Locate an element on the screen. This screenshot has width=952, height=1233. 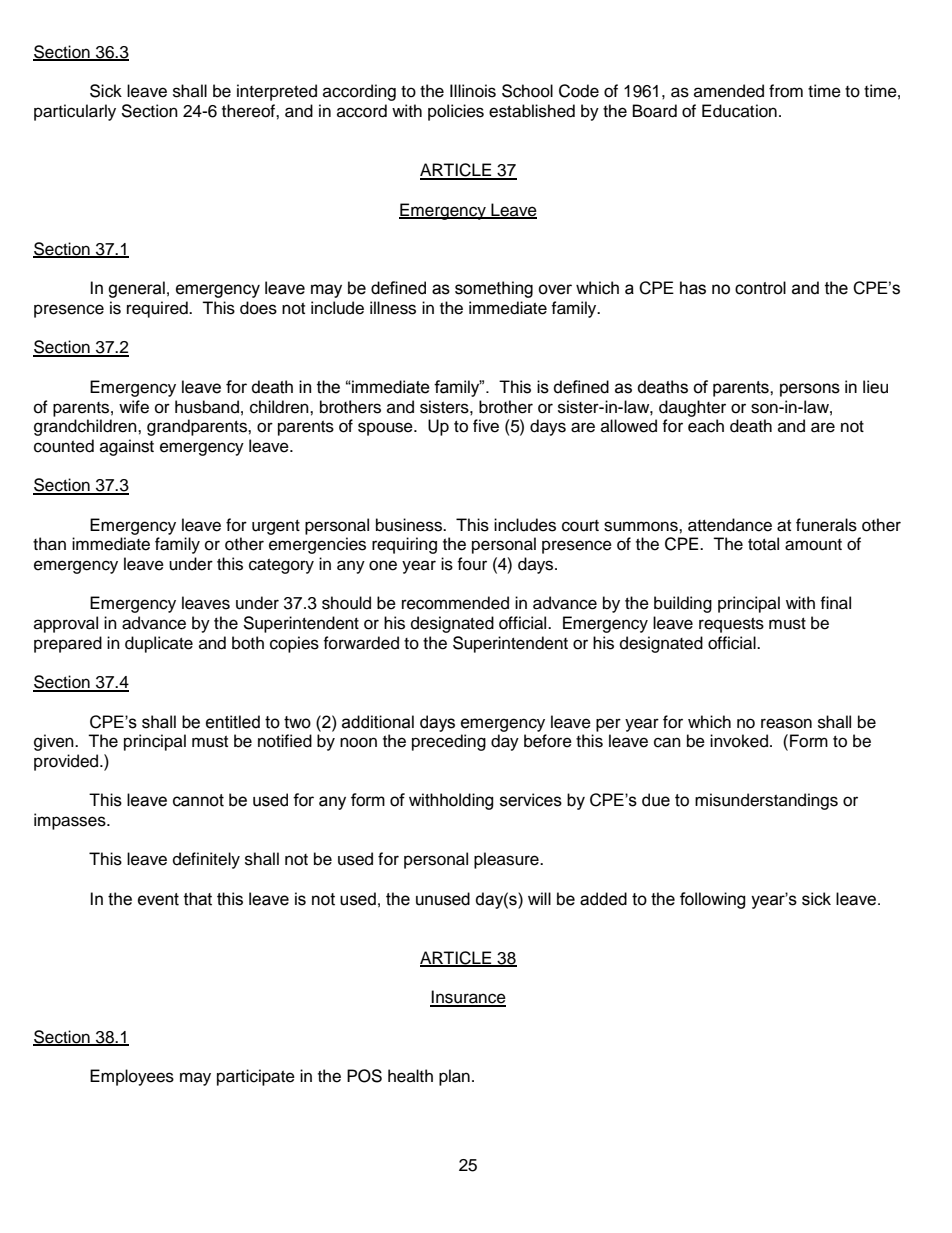
Education is located at coordinates (739, 111).
